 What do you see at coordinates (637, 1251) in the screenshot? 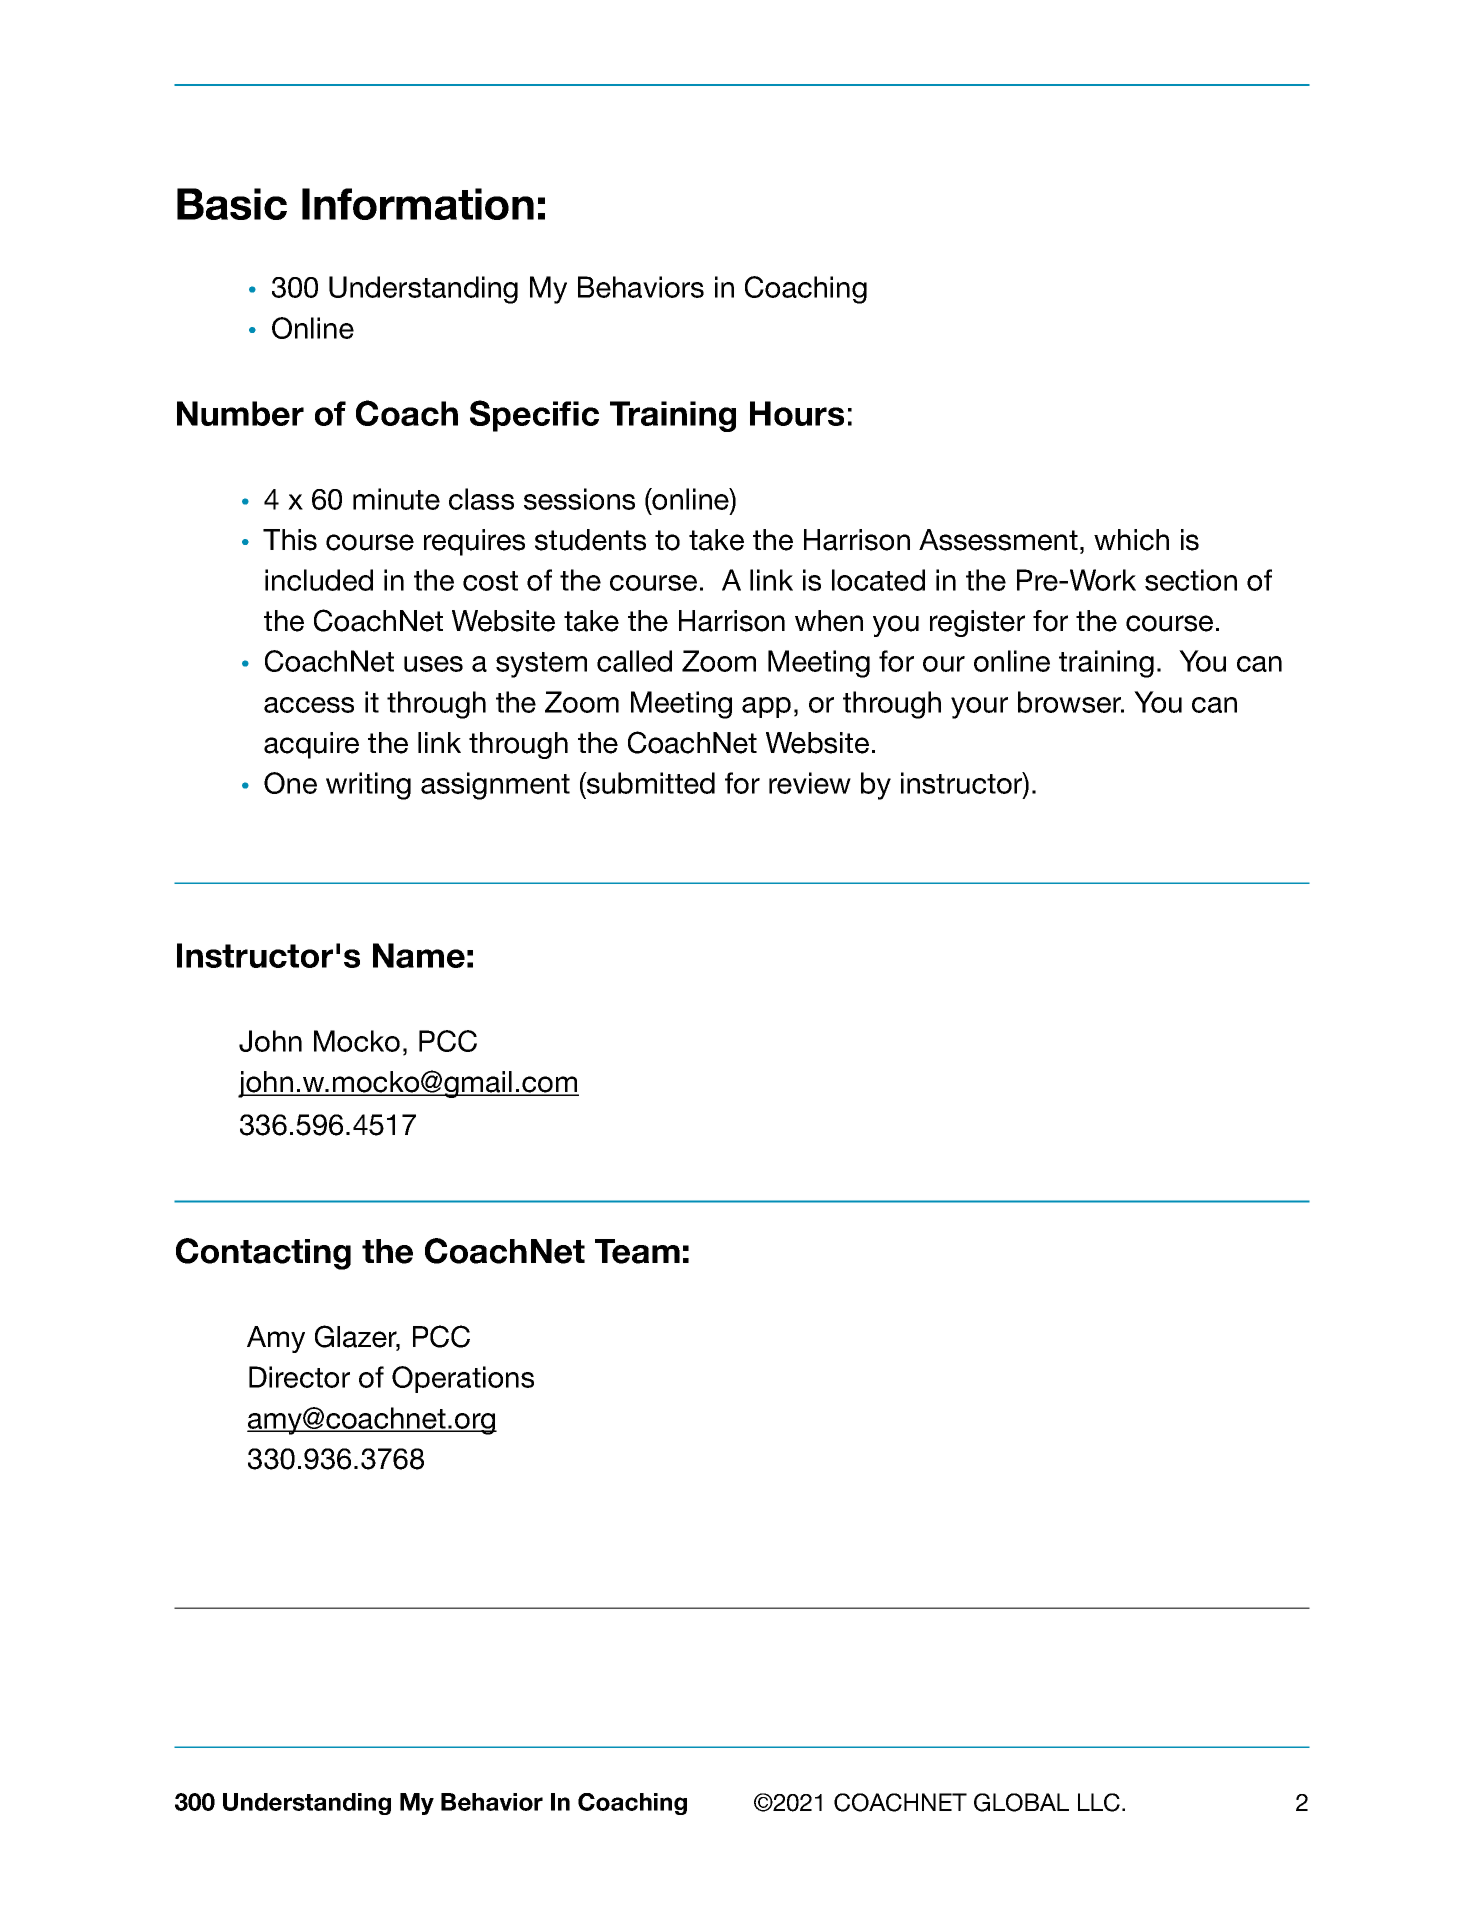
I see `Team` at bounding box center [637, 1251].
